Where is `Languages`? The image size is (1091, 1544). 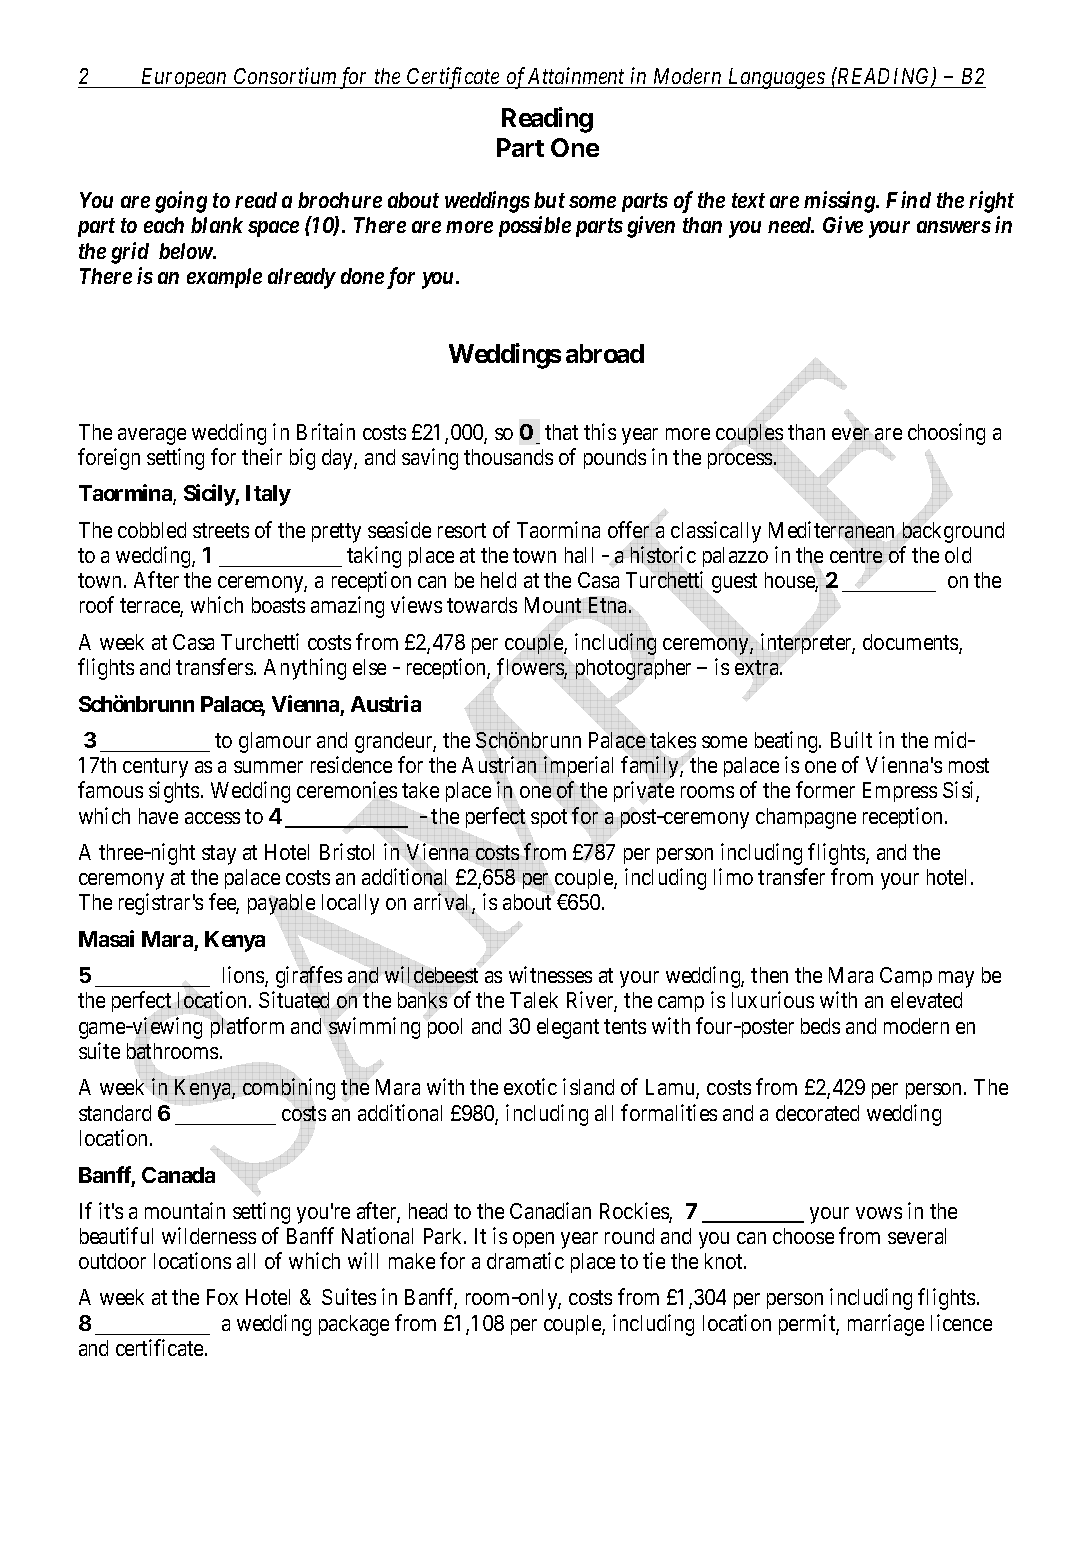 Languages is located at coordinates (776, 78).
